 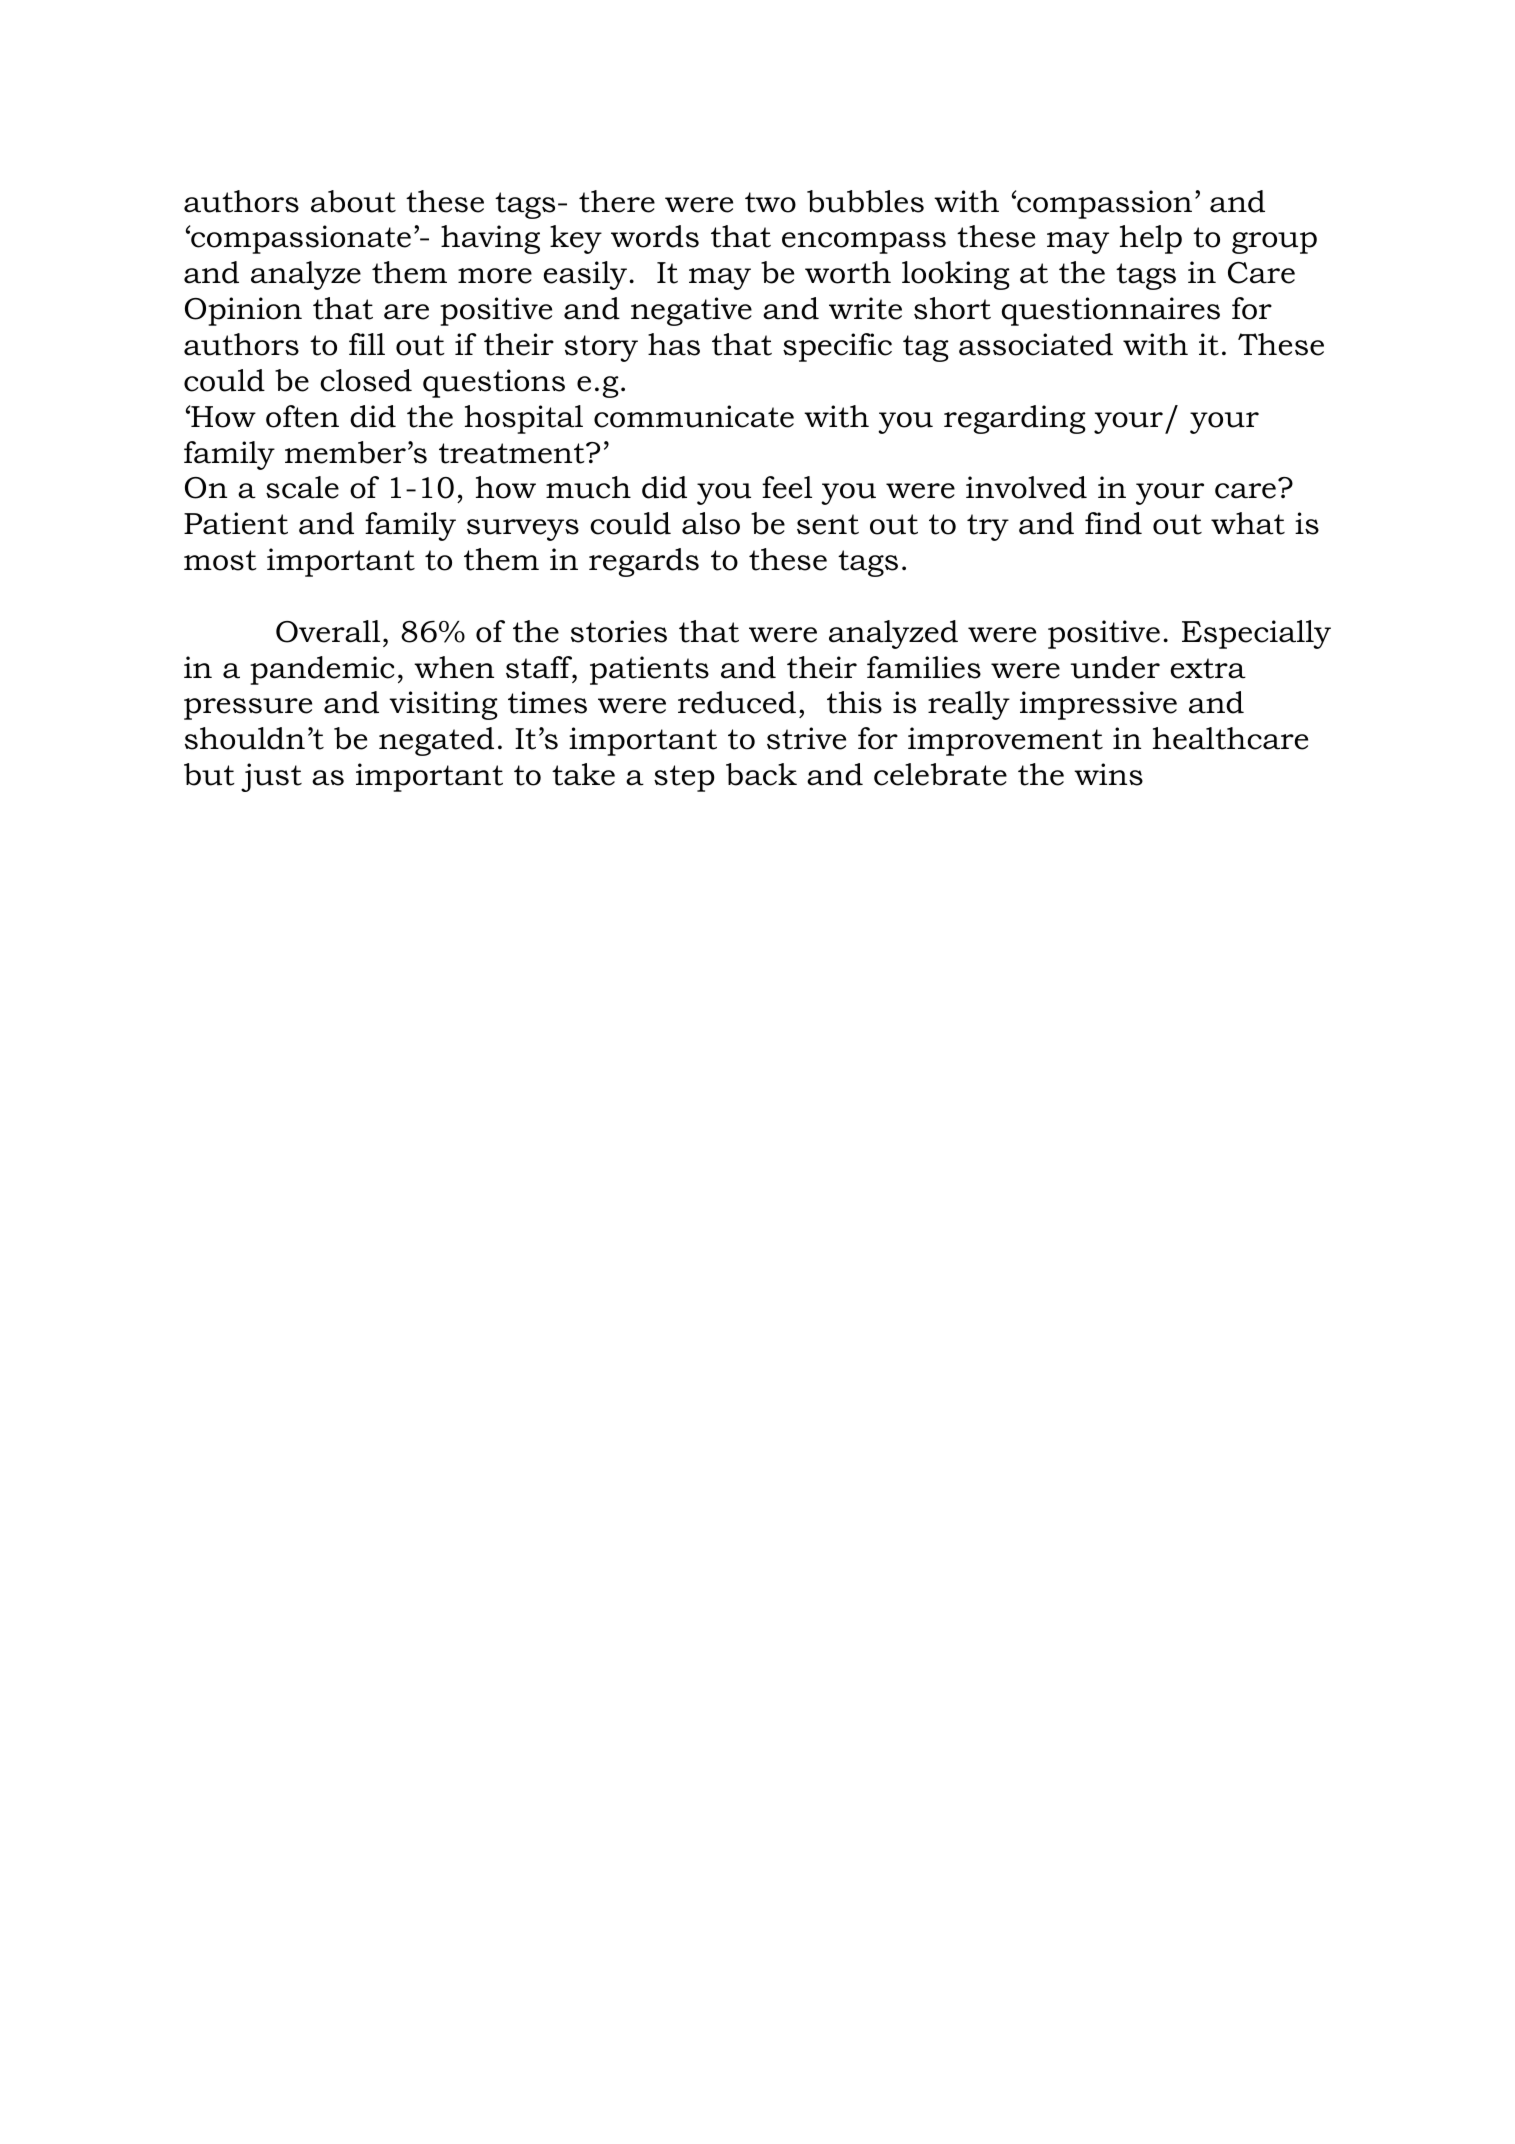 I want to click on wins, so click(x=1108, y=774).
